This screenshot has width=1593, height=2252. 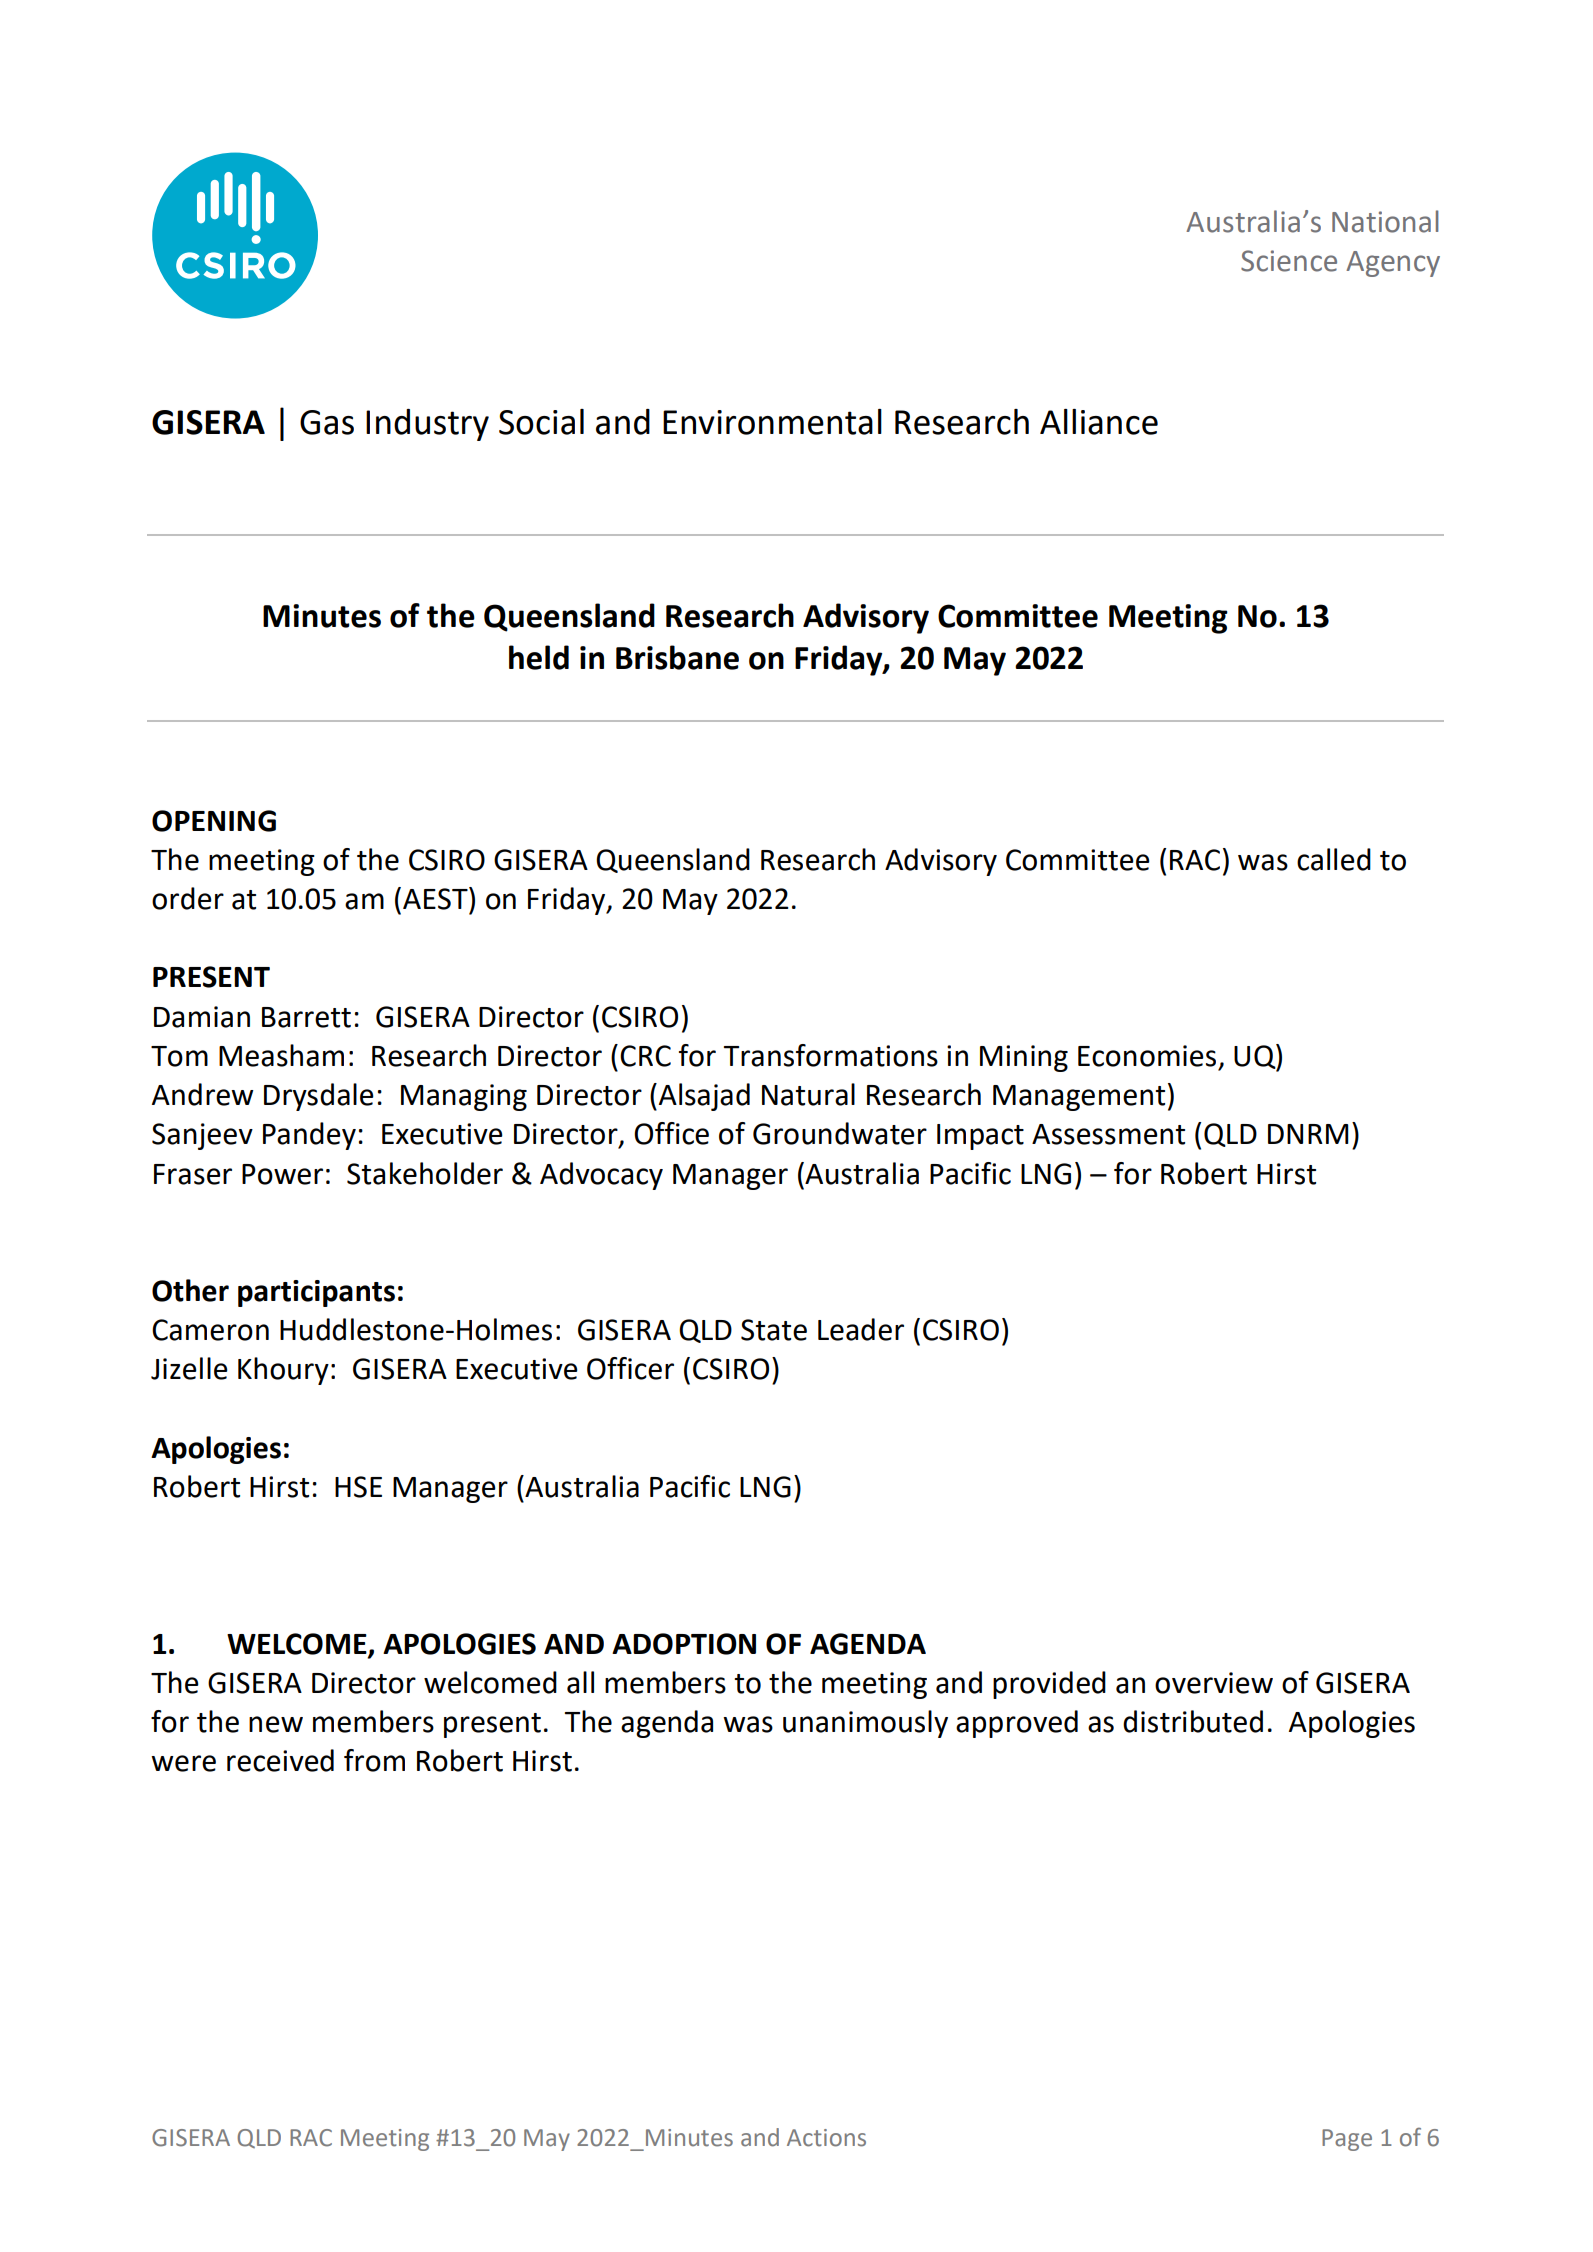 What do you see at coordinates (1289, 261) in the screenshot?
I see `Science` at bounding box center [1289, 261].
